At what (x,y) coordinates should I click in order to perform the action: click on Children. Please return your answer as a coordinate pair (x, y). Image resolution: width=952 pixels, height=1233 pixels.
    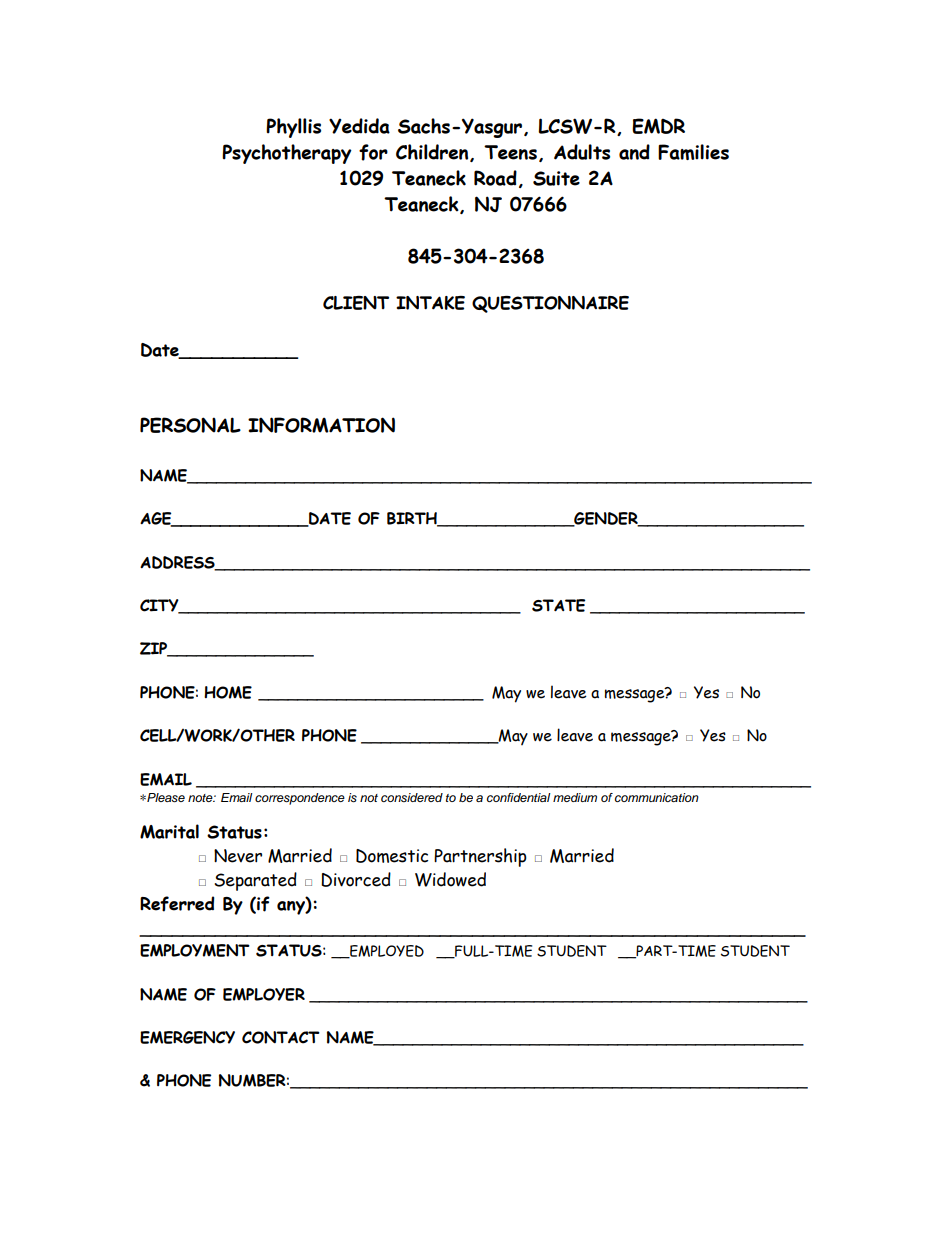
    Looking at the image, I should click on (433, 153).
